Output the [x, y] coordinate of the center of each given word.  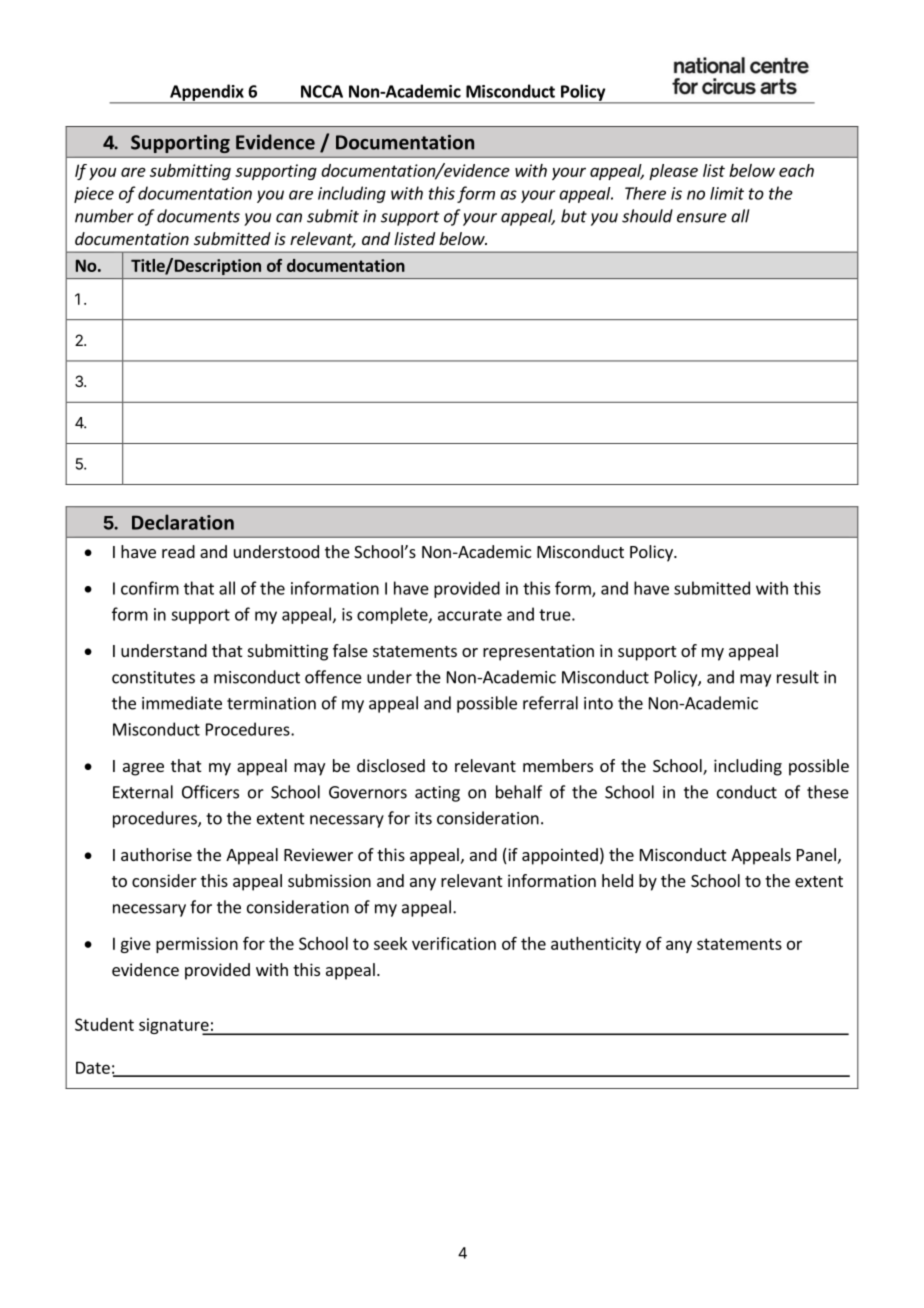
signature [175, 1026]
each [796, 170]
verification [454, 943]
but [574, 216]
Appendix [207, 93]
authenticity [596, 945]
